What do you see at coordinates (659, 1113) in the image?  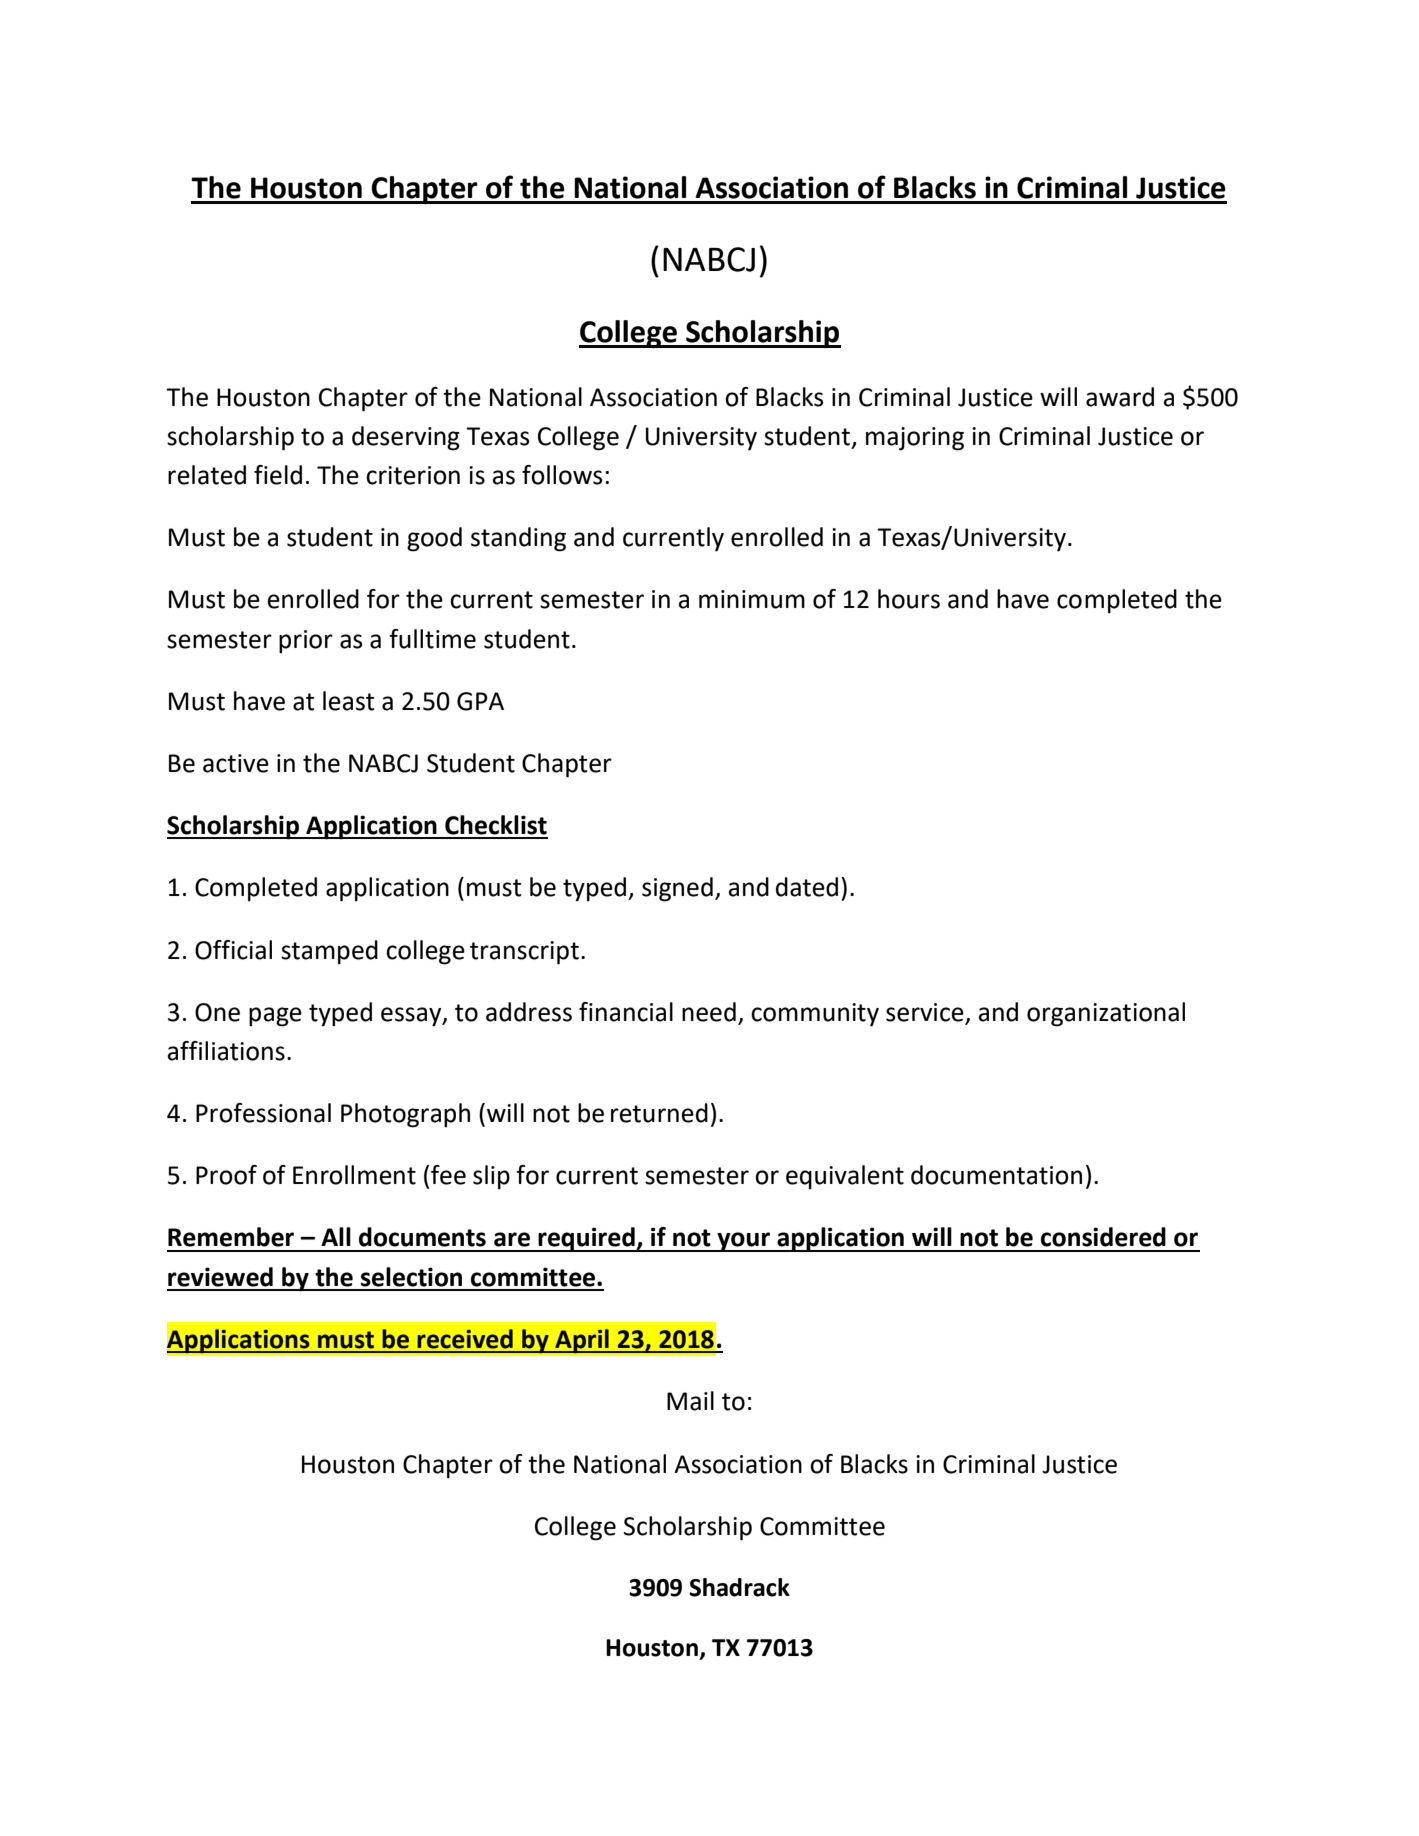 I see `returned` at bounding box center [659, 1113].
